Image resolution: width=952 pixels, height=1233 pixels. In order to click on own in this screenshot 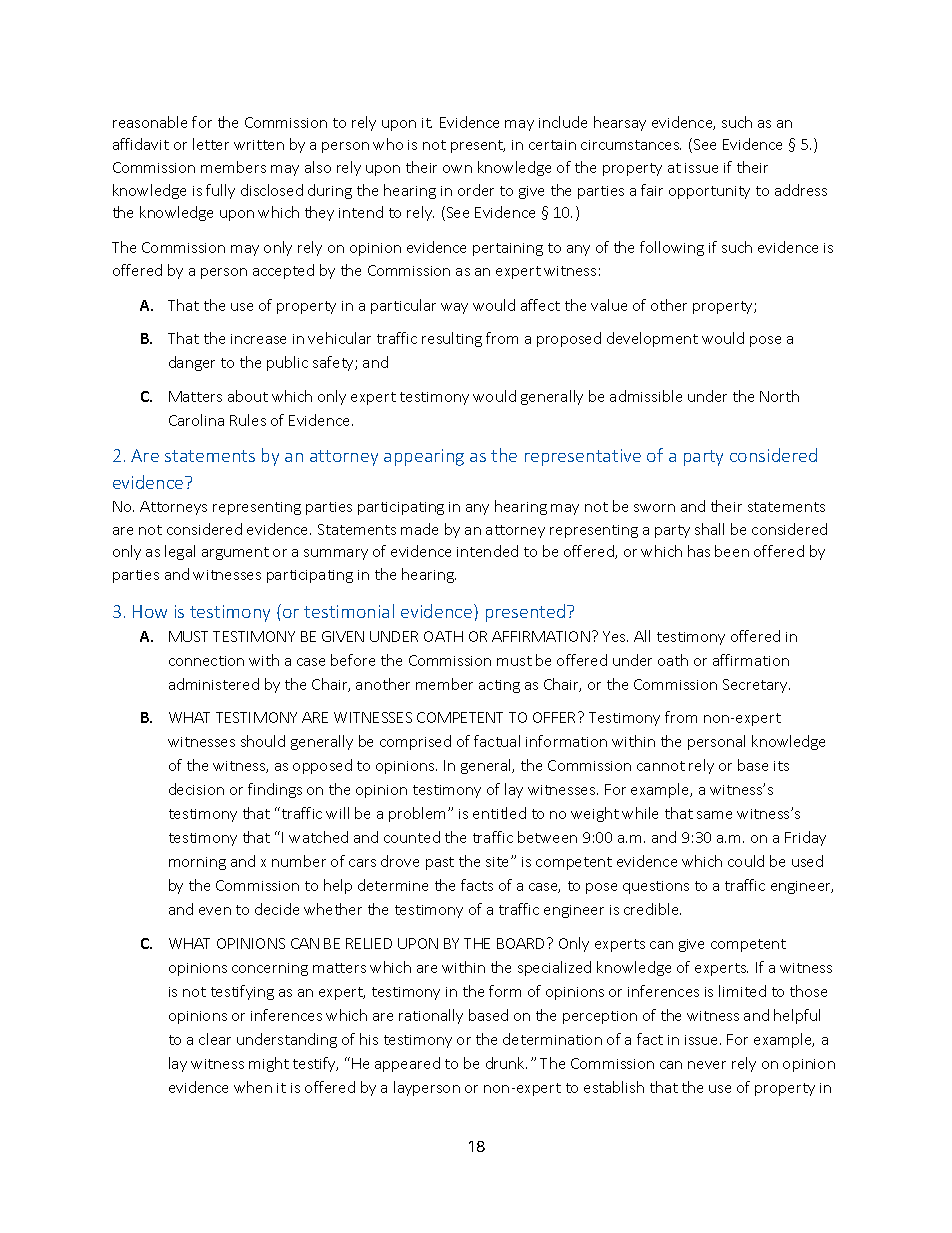, I will do `click(457, 169)`.
